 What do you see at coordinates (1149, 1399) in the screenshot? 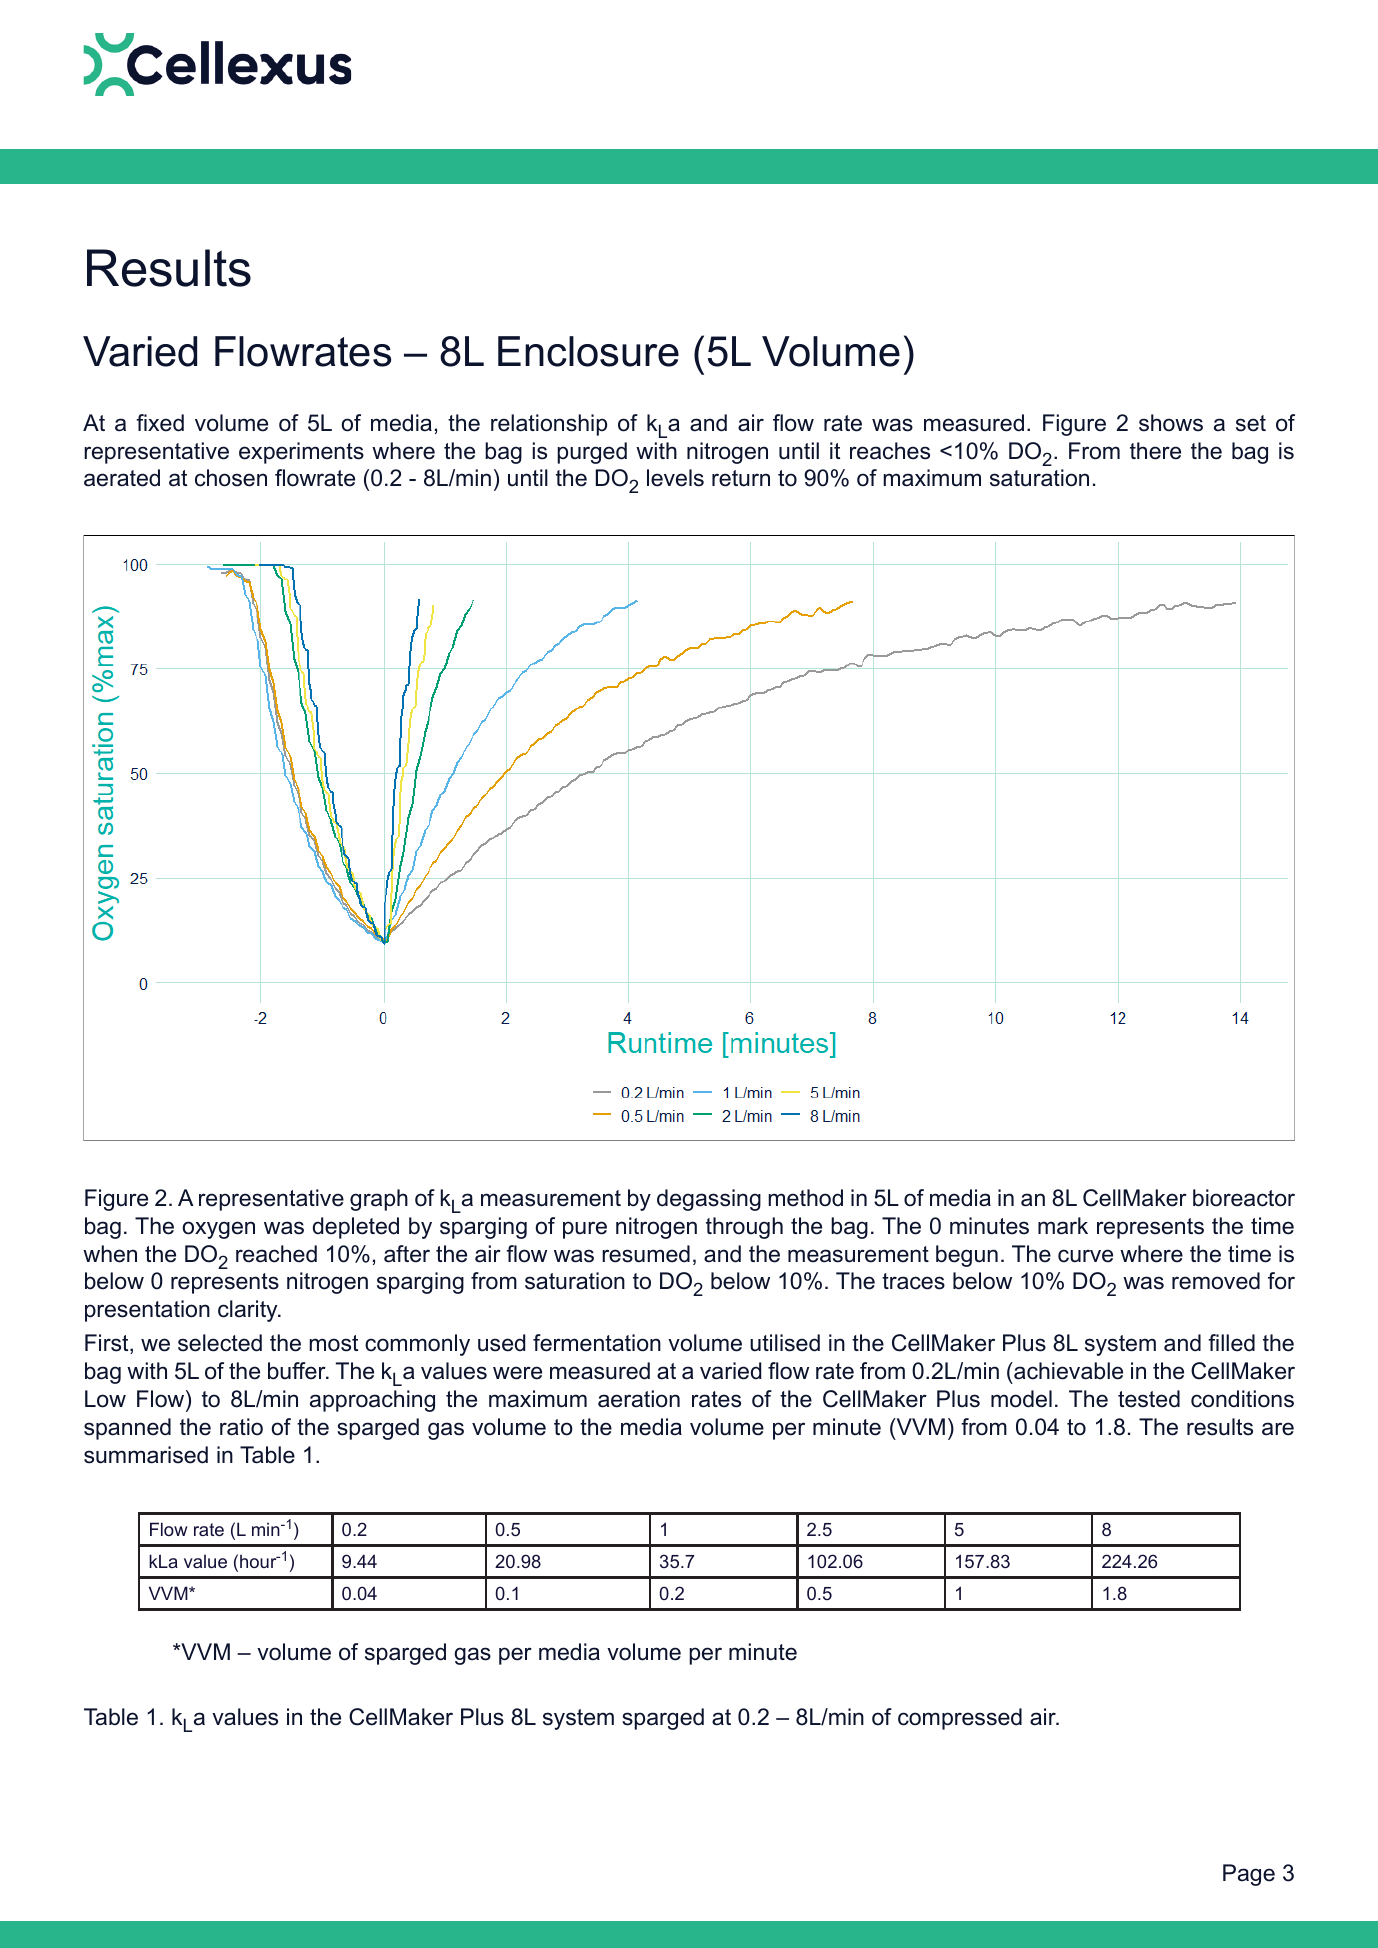
I see `tested` at bounding box center [1149, 1399].
